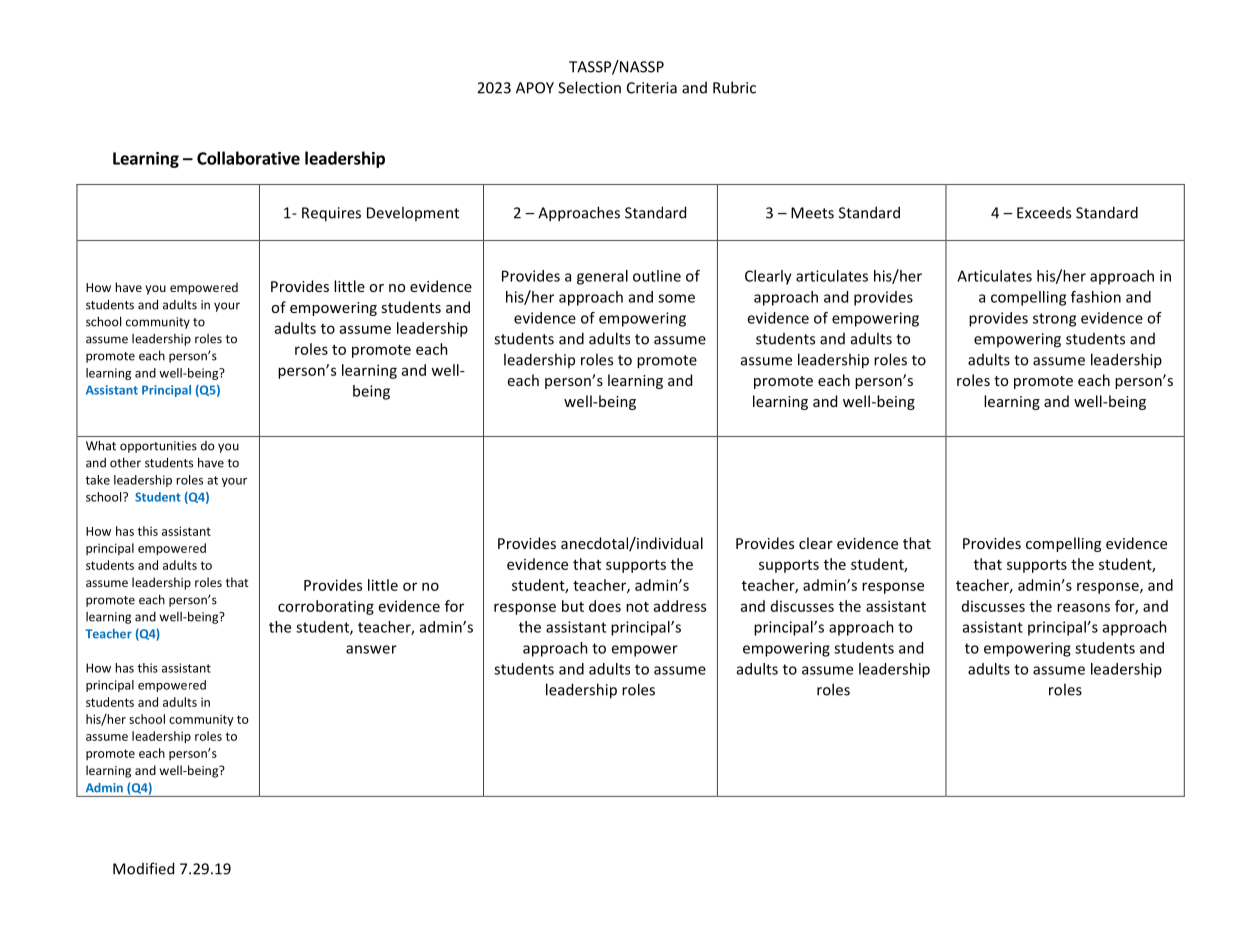 This document has height=952, width=1233. What do you see at coordinates (589, 87) in the document?
I see `Selection` at bounding box center [589, 87].
